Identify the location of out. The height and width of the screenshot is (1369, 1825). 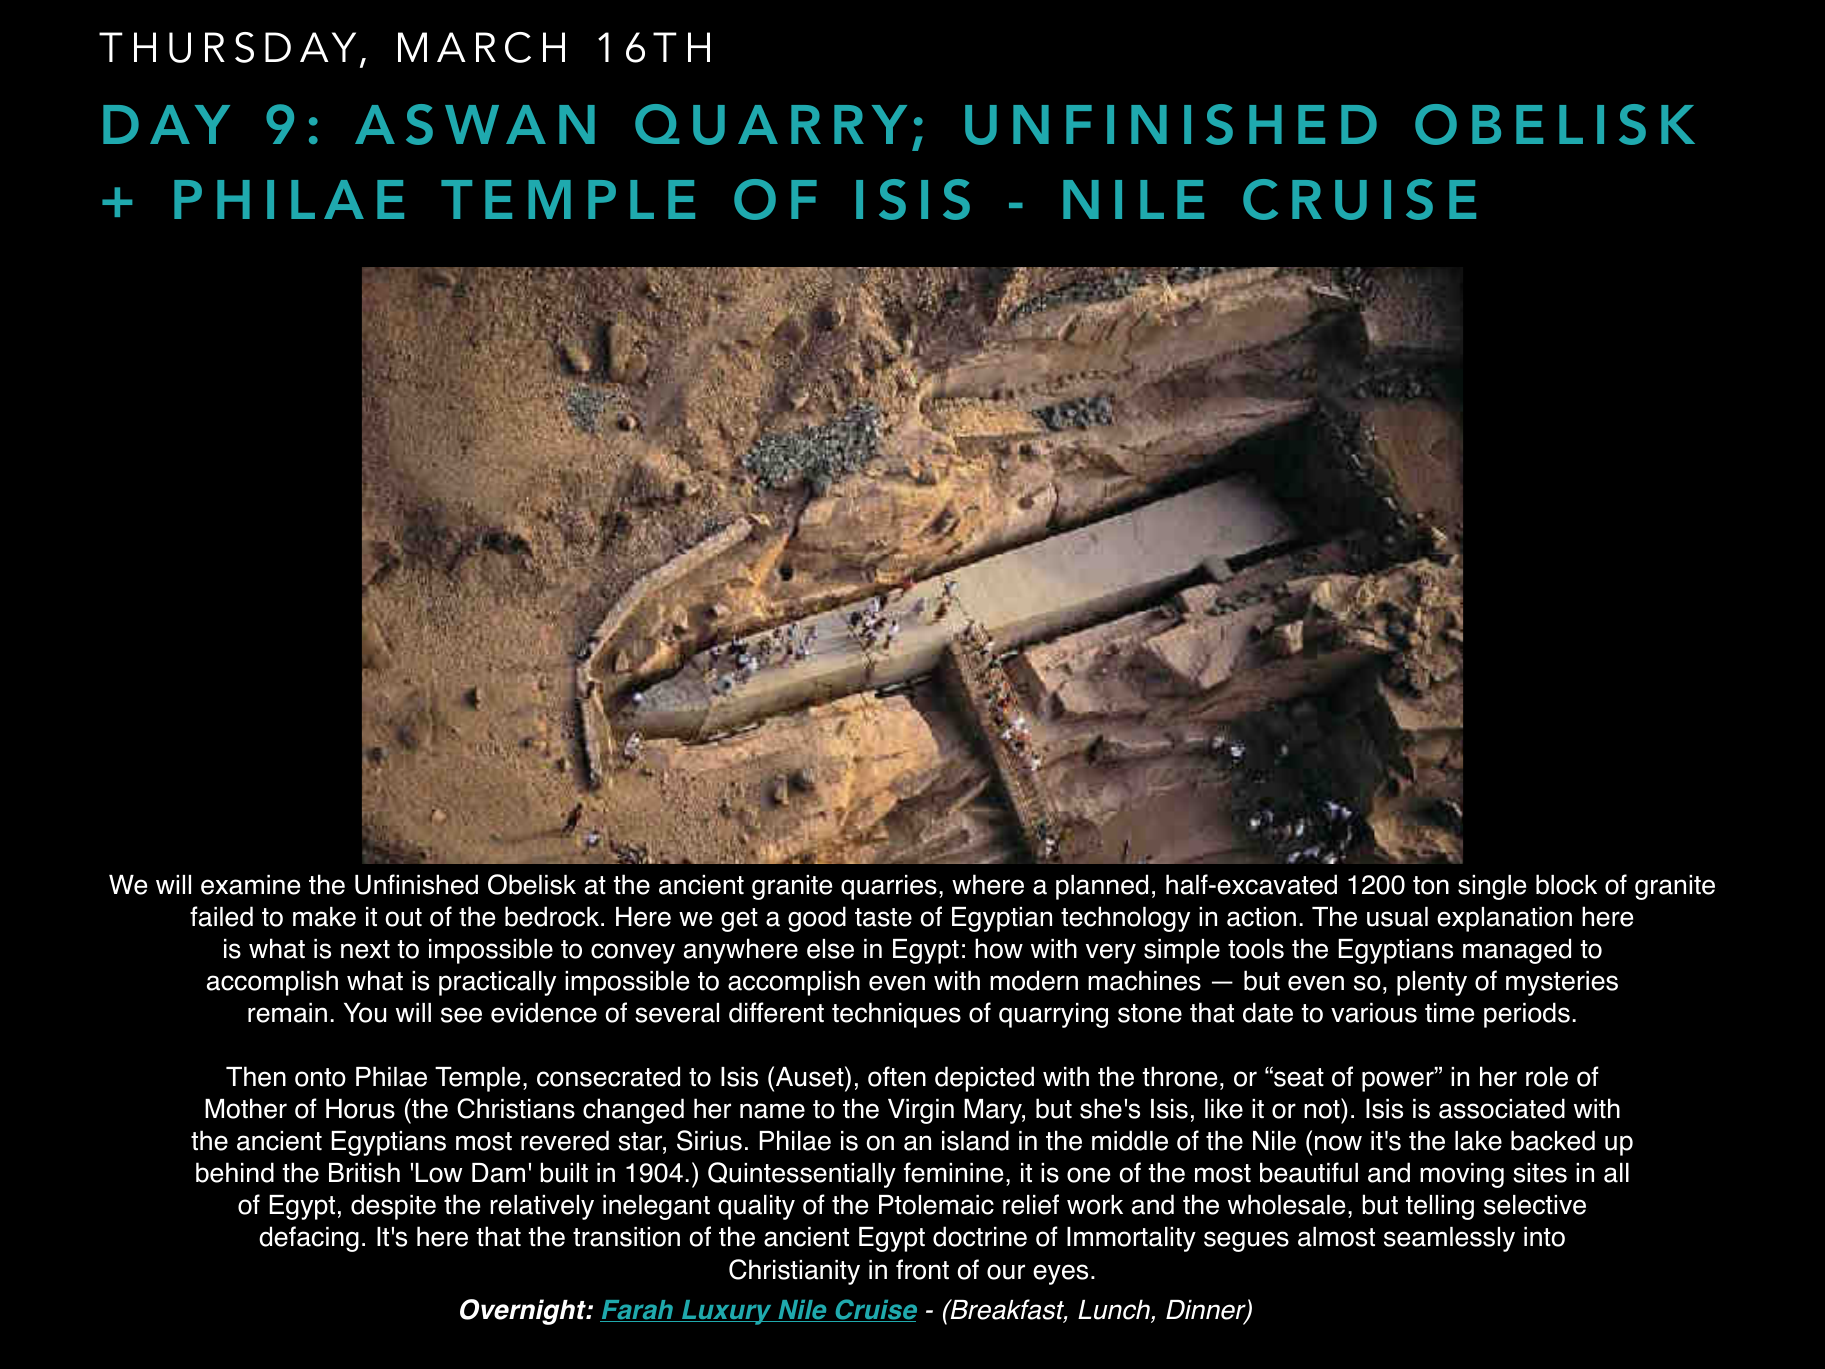
(403, 917).
